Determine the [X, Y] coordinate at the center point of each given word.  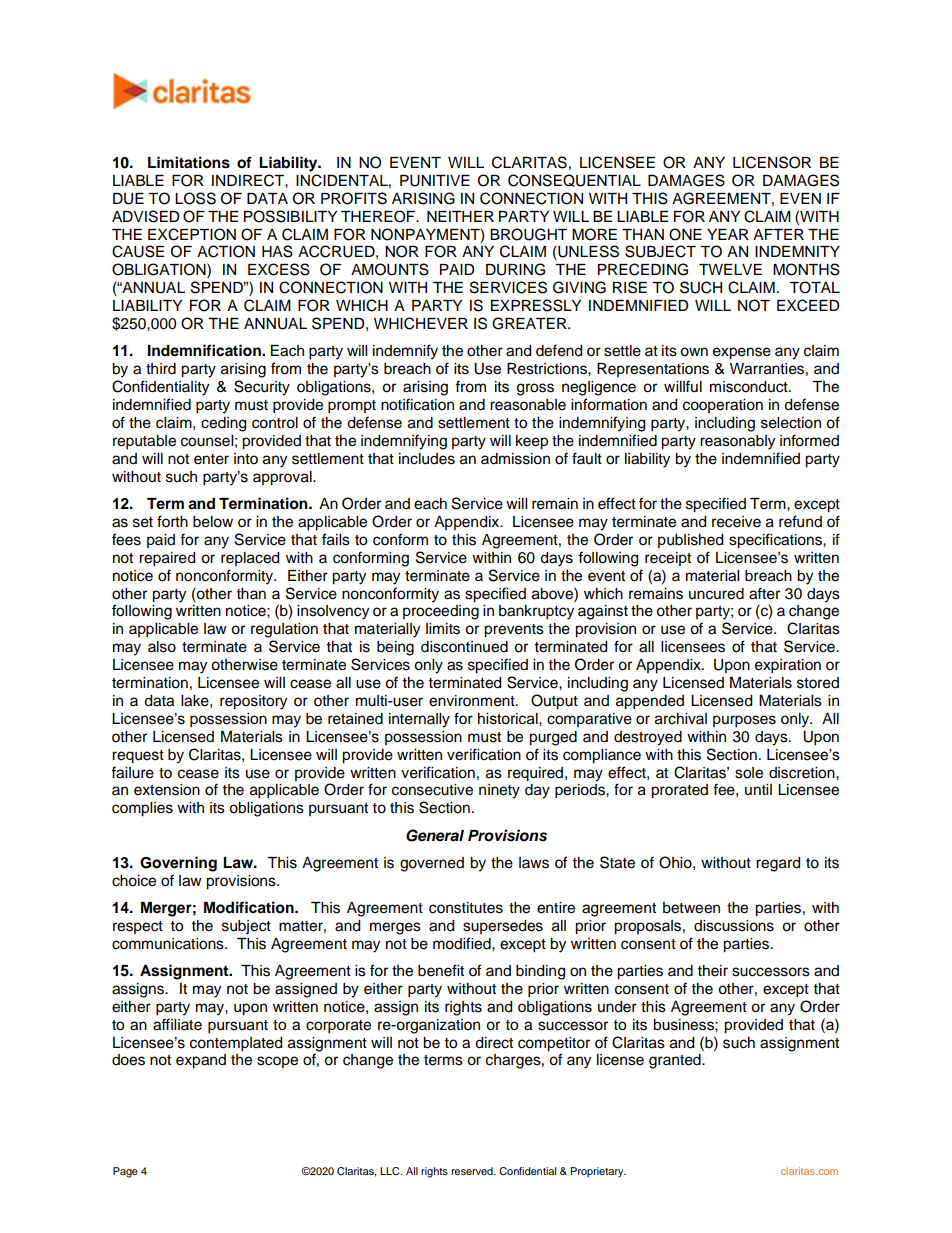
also [162, 647]
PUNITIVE [435, 181]
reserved [473, 1171]
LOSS [195, 198]
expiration [788, 666]
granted [676, 1061]
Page [125, 1172]
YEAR [728, 234]
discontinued [464, 647]
